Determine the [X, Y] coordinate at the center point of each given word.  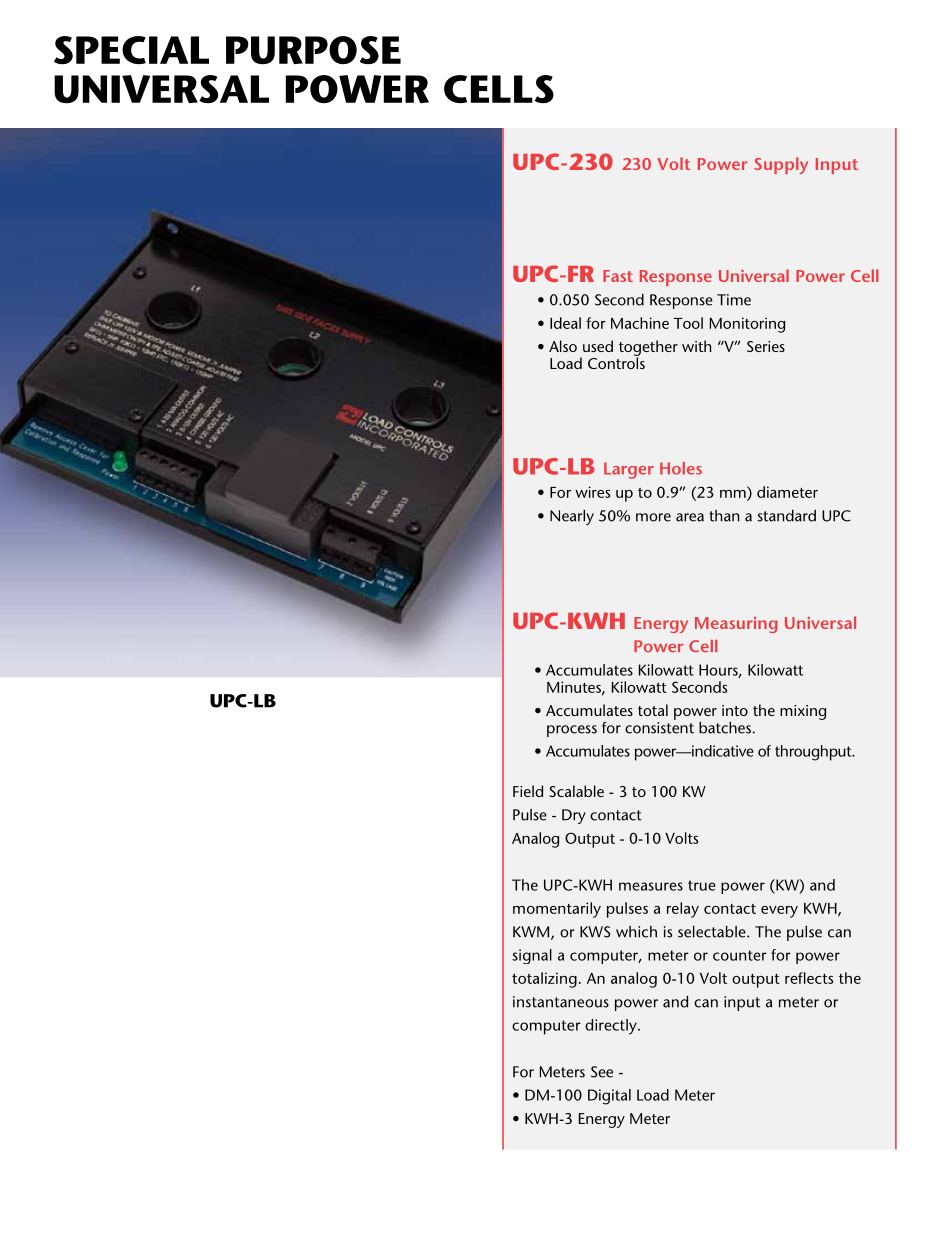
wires [592, 492]
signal [532, 956]
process [572, 731]
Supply [781, 165]
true [702, 885]
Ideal [565, 323]
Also [563, 346]
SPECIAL [131, 50]
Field [528, 791]
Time [734, 300]
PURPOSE [313, 50]
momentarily [557, 910]
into [735, 710]
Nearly [572, 517]
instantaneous [561, 1002]
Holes [681, 468]
